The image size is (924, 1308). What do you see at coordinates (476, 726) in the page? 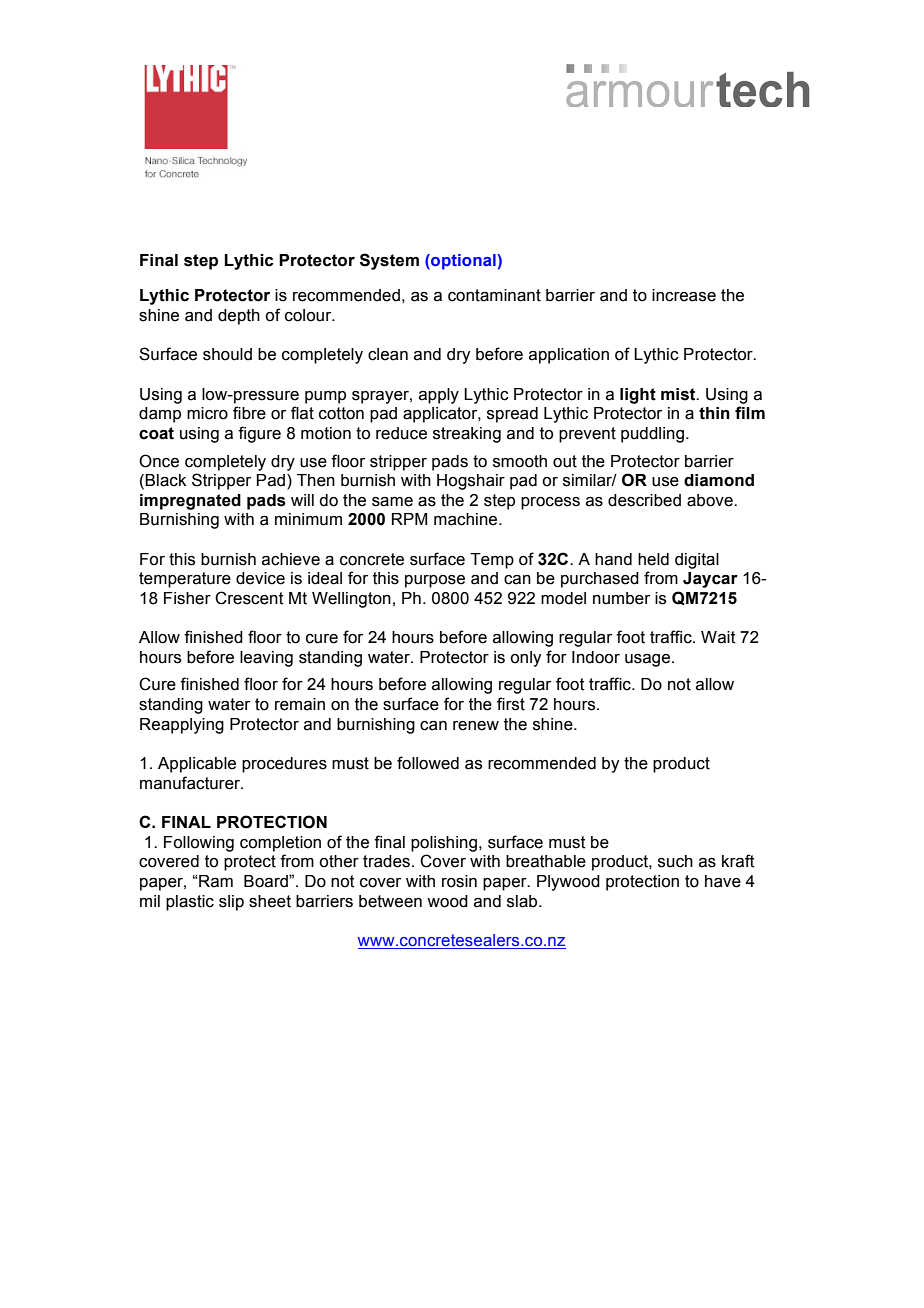
I see `renew` at bounding box center [476, 726].
